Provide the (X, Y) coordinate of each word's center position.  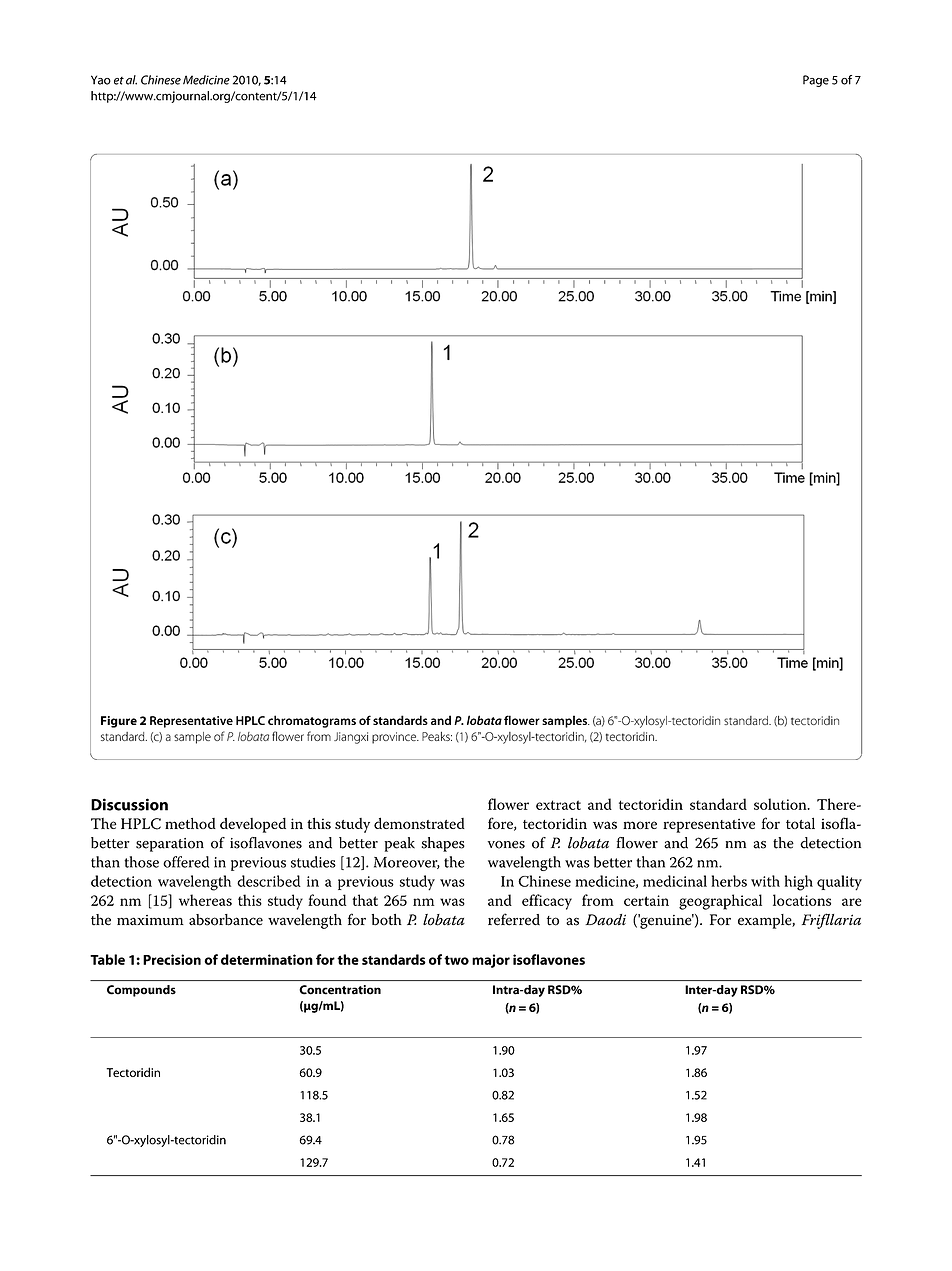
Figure (119, 722)
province (395, 738)
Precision (172, 959)
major (491, 961)
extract (558, 805)
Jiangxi (351, 738)
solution (781, 804)
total (800, 823)
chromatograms (312, 721)
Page (816, 81)
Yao (101, 80)
